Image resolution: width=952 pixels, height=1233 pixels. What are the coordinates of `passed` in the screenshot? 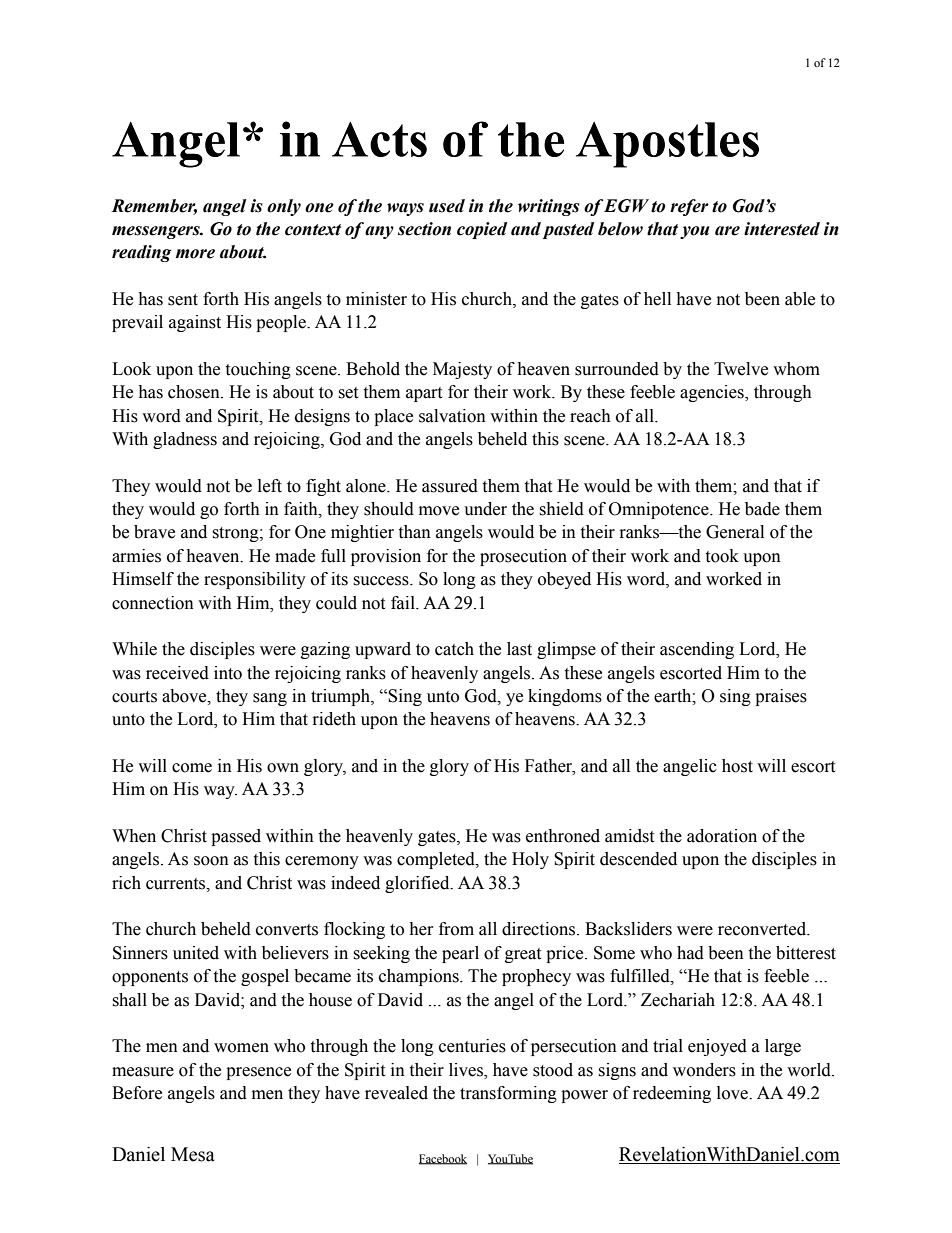 It's located at (236, 837).
